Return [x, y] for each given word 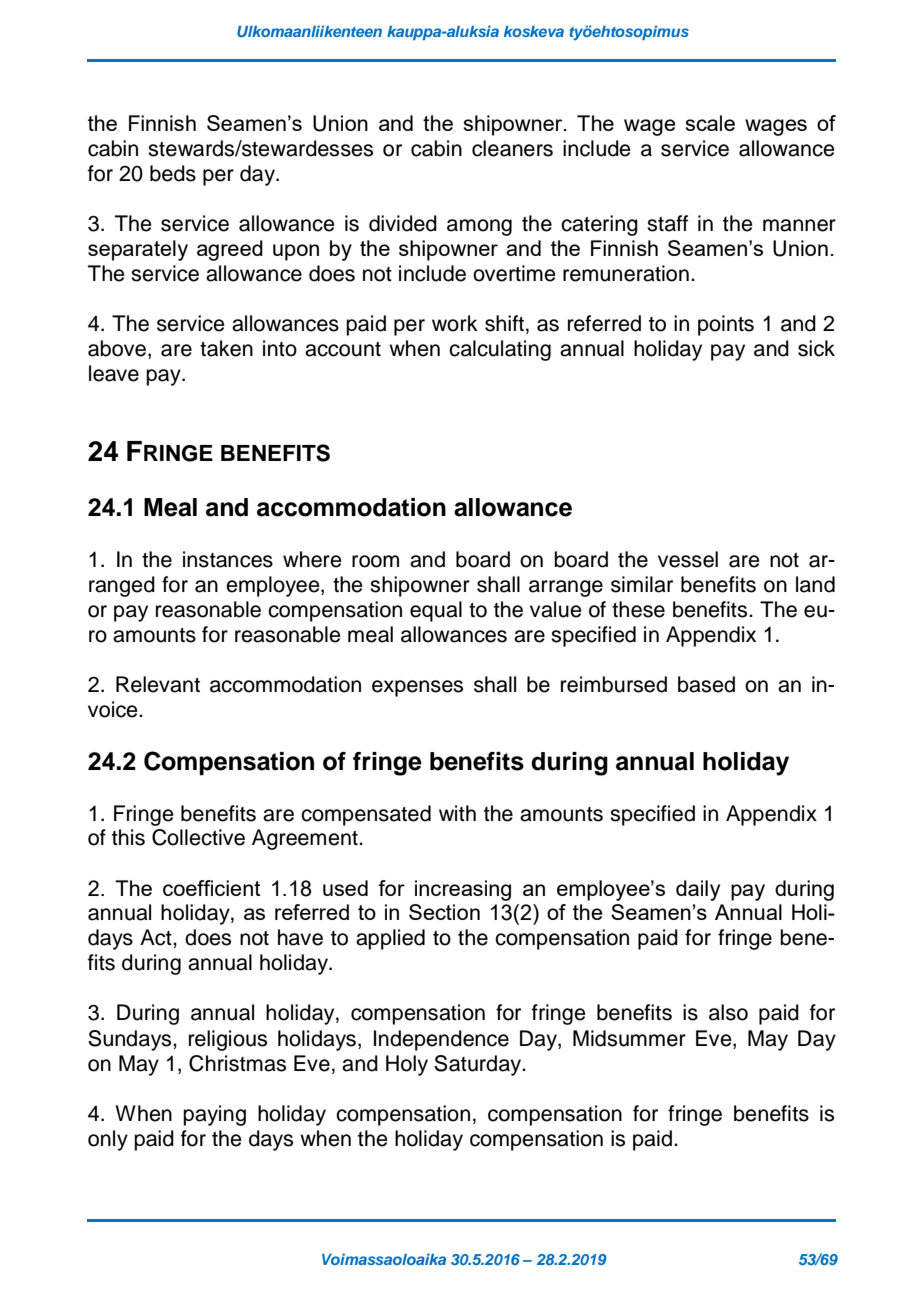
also [728, 1012]
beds [173, 173]
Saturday [479, 1065]
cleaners [512, 148]
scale [710, 123]
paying [214, 1115]
